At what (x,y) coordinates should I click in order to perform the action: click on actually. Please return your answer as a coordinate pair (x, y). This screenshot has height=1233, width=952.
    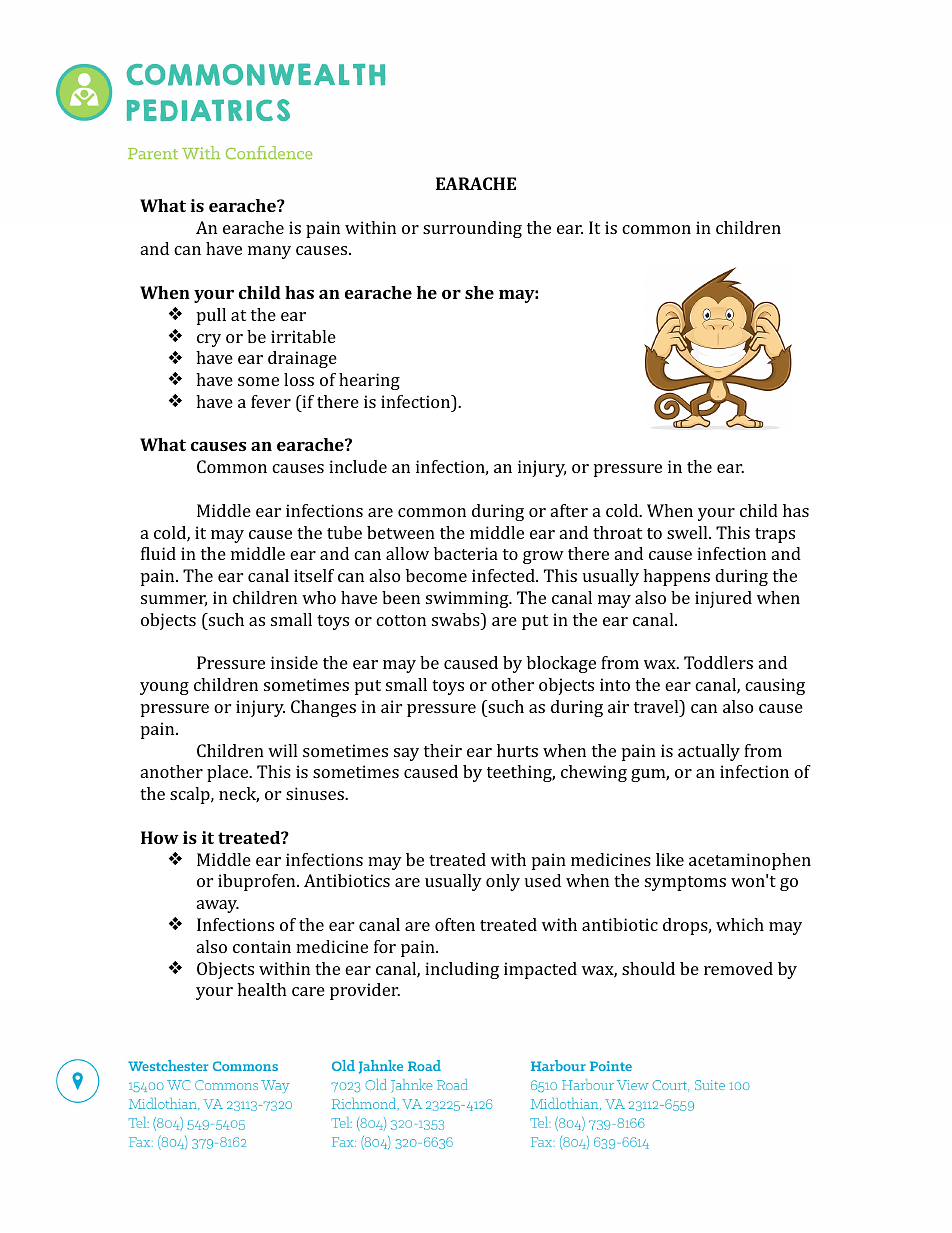
    Looking at the image, I should click on (709, 752).
